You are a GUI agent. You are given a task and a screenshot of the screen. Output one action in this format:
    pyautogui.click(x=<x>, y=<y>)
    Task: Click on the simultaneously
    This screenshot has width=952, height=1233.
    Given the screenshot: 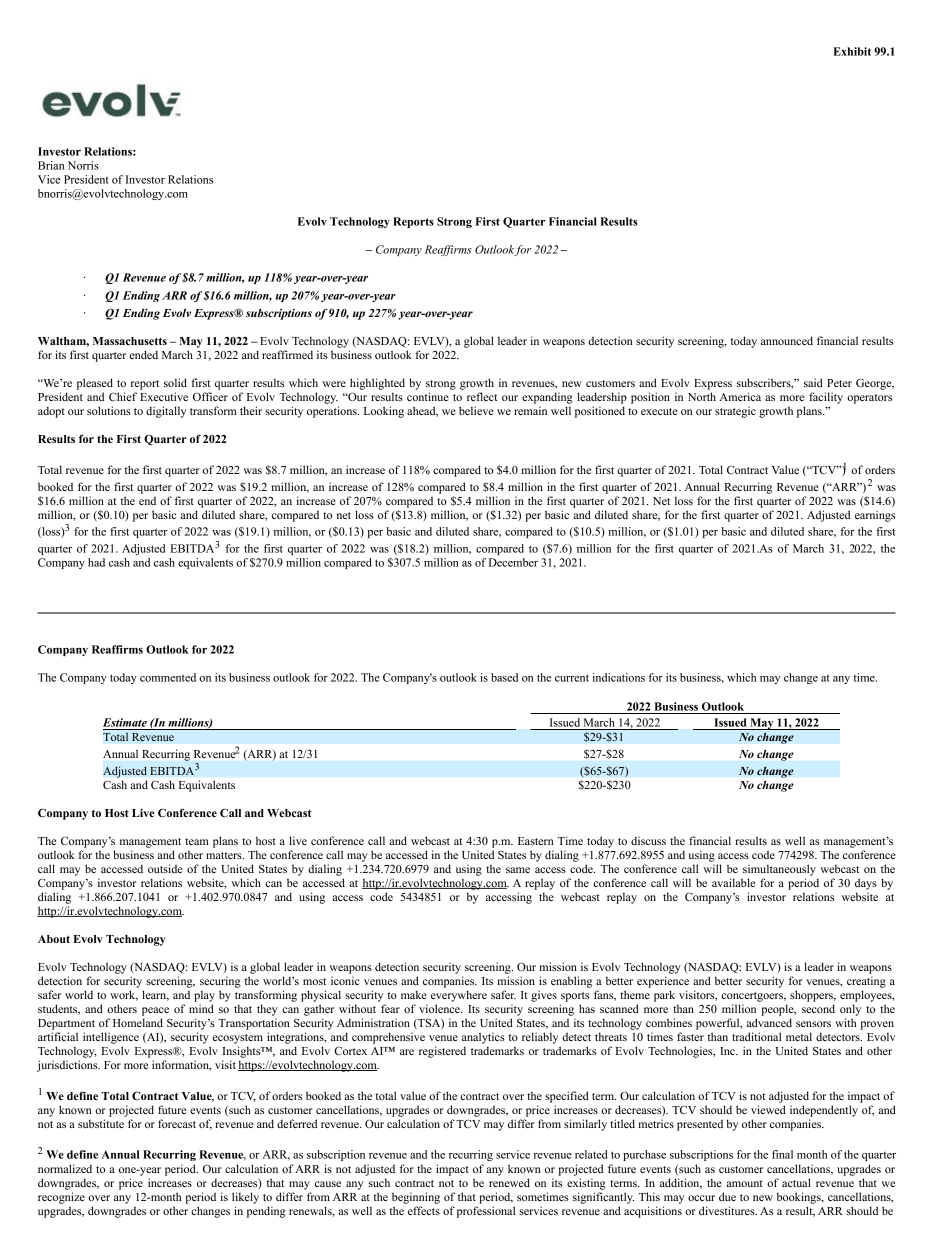 What is the action you would take?
    pyautogui.click(x=779, y=870)
